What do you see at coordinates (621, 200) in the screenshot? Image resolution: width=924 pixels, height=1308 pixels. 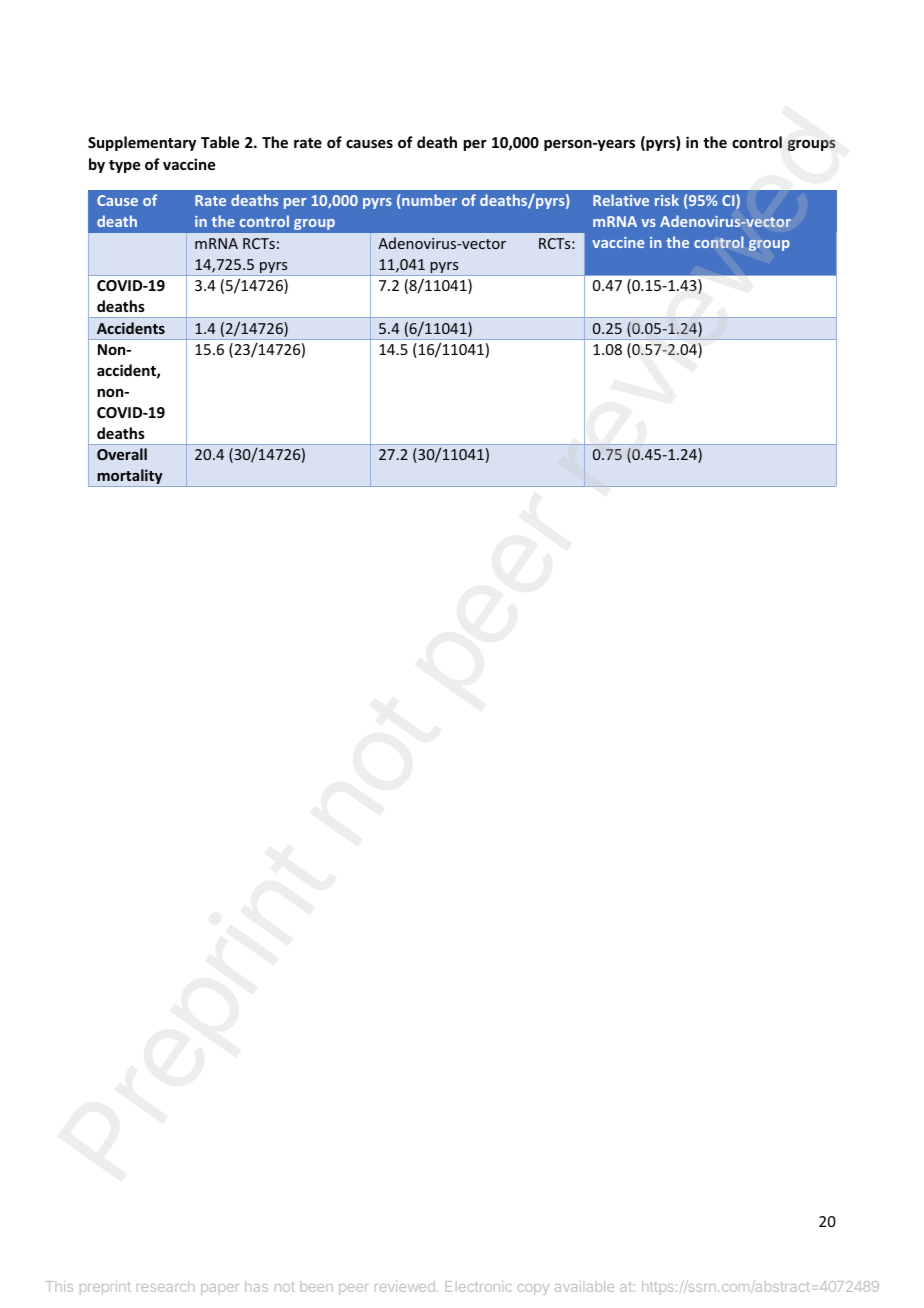 I see `Relative` at bounding box center [621, 200].
